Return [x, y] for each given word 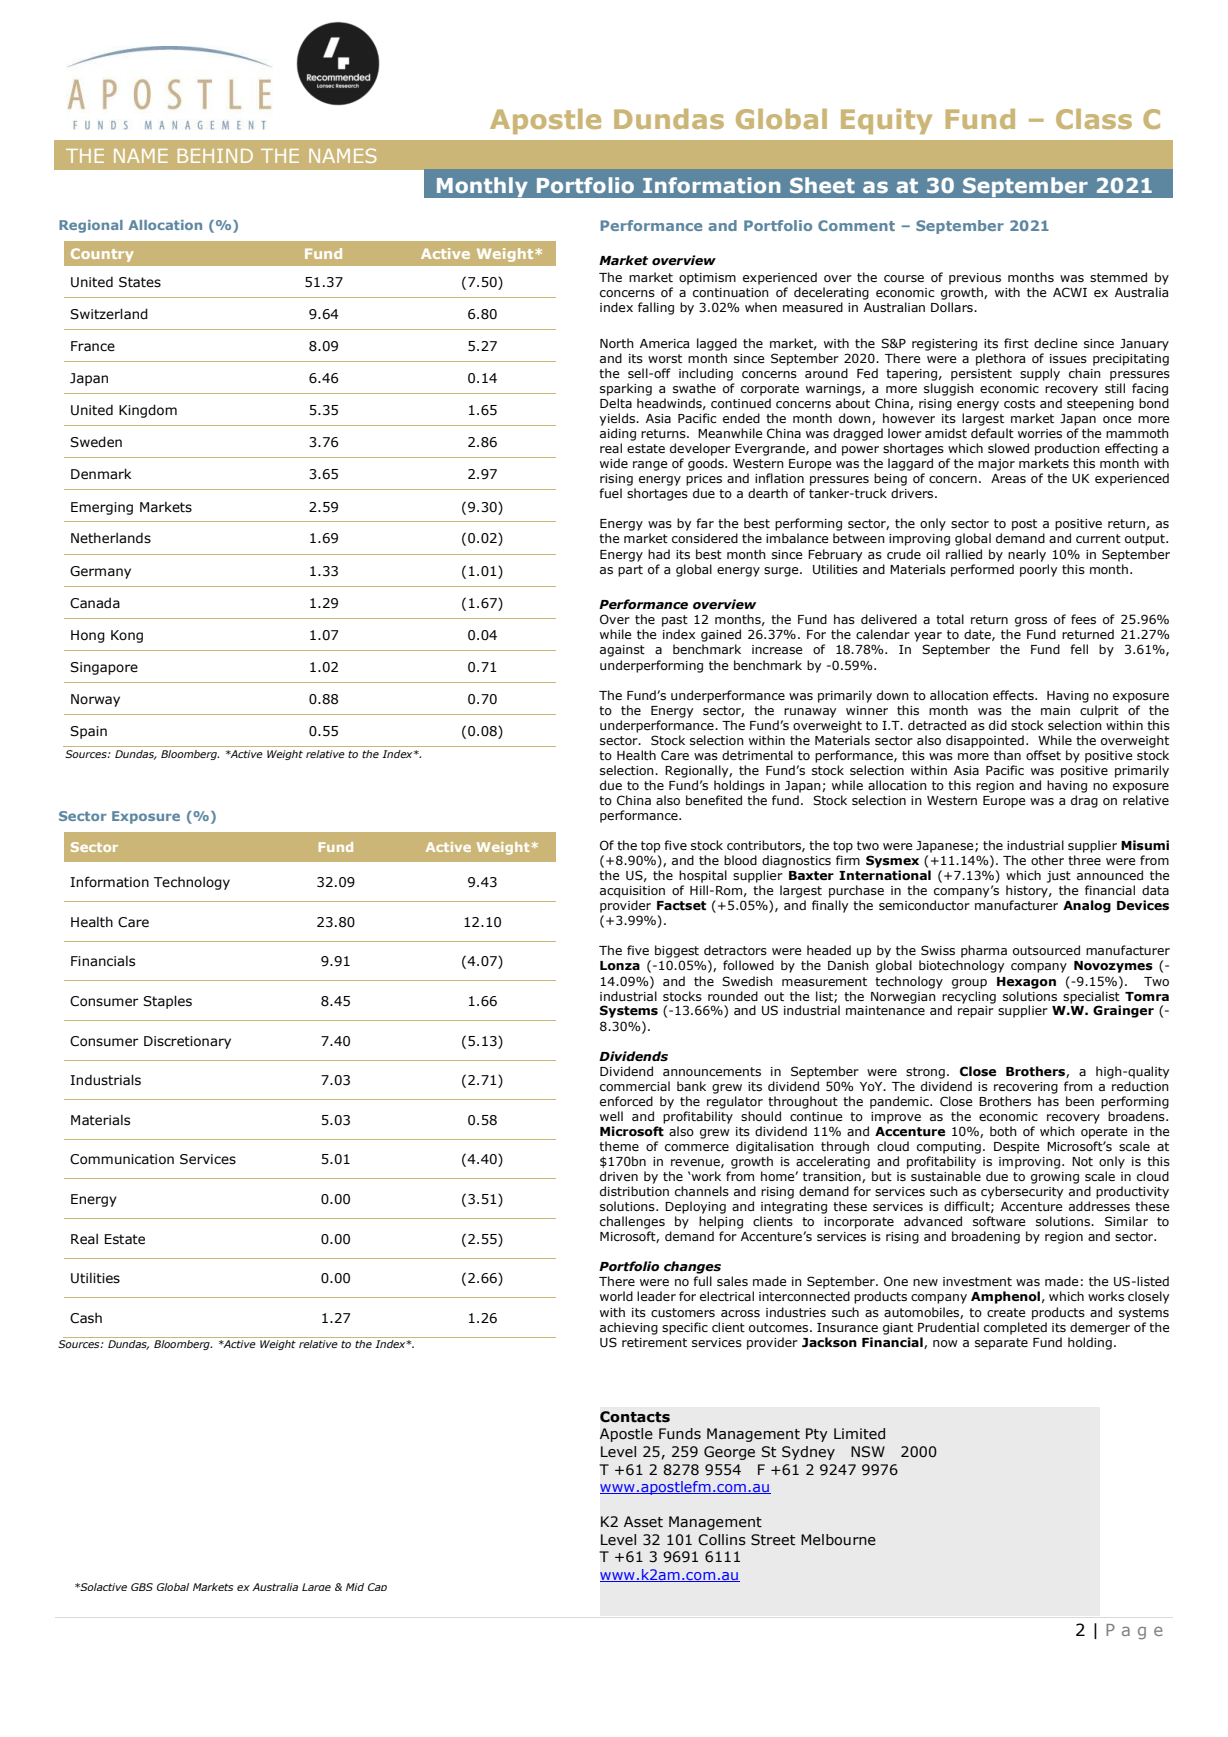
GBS [142, 1587]
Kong [127, 636]
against [622, 651]
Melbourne [838, 1540]
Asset [643, 1522]
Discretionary [187, 1042]
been [1080, 1101]
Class [1094, 119]
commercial [635, 1086]
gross [1031, 622]
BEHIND [215, 156]
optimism [707, 279]
